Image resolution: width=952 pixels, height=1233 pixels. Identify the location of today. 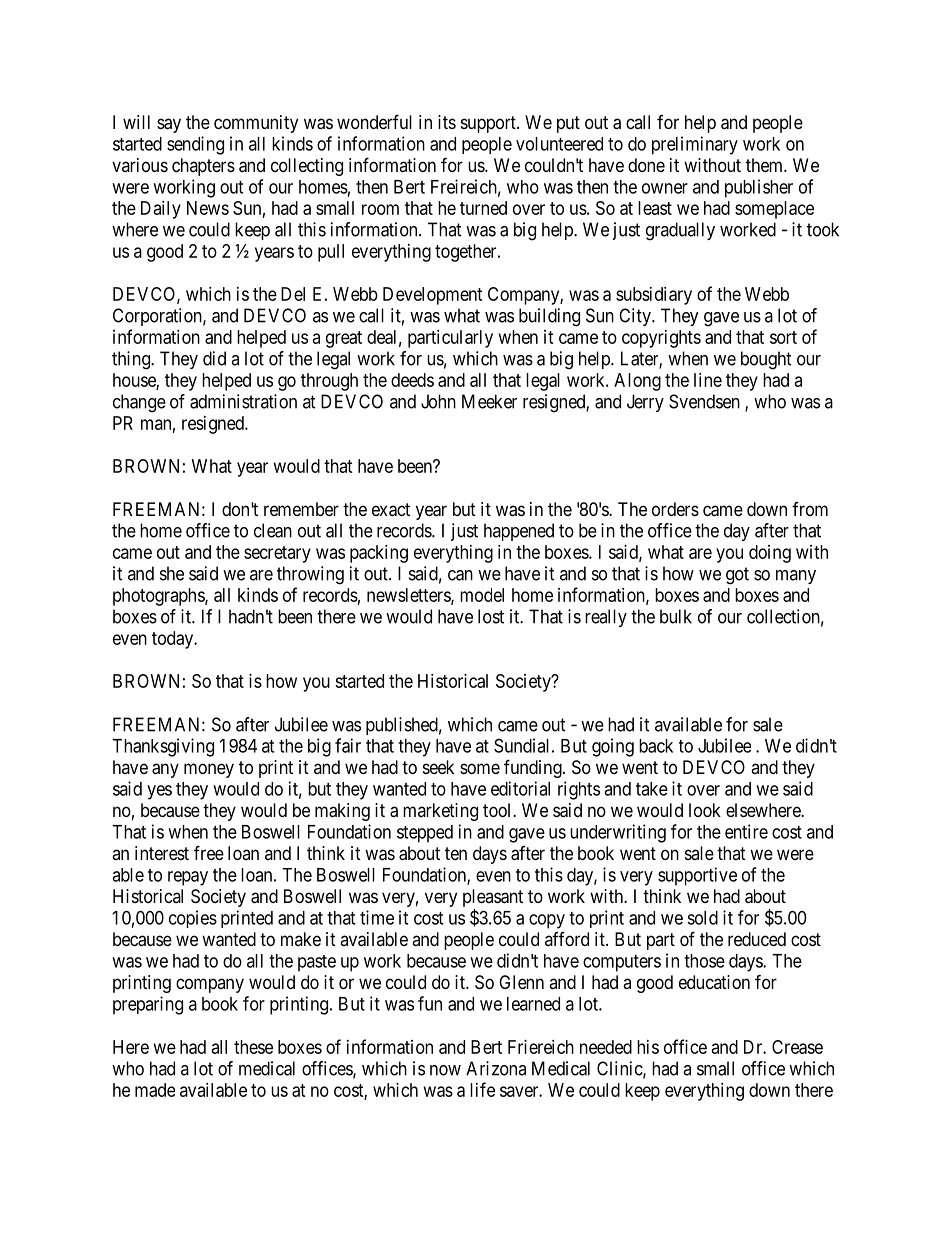
(174, 640).
